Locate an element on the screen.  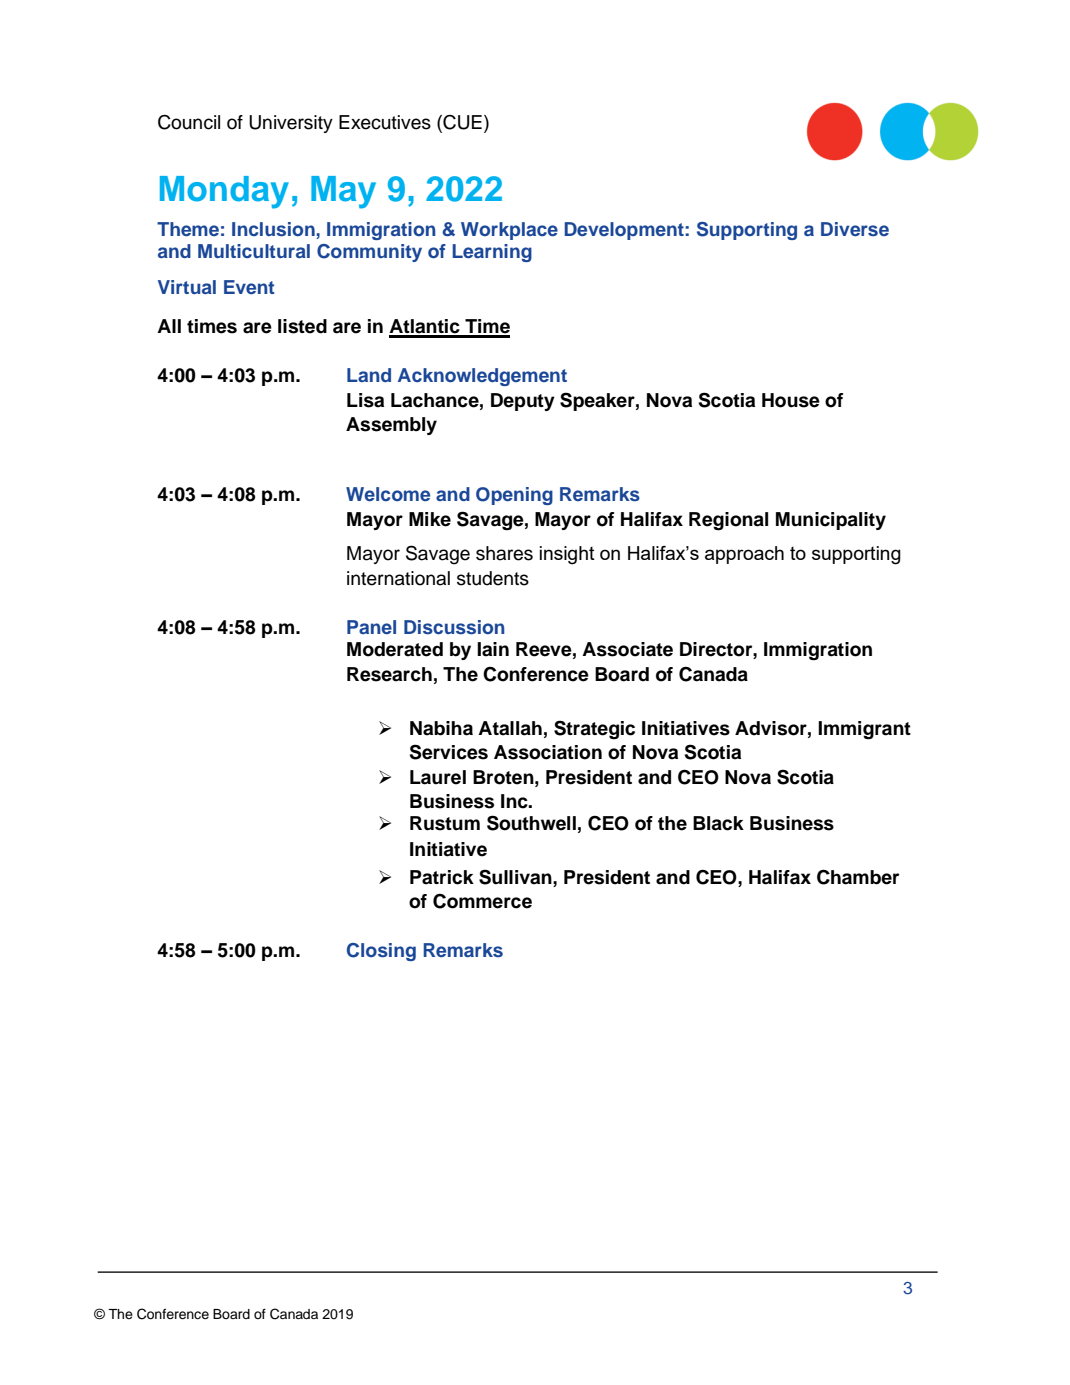
Iain is located at coordinates (493, 649).
